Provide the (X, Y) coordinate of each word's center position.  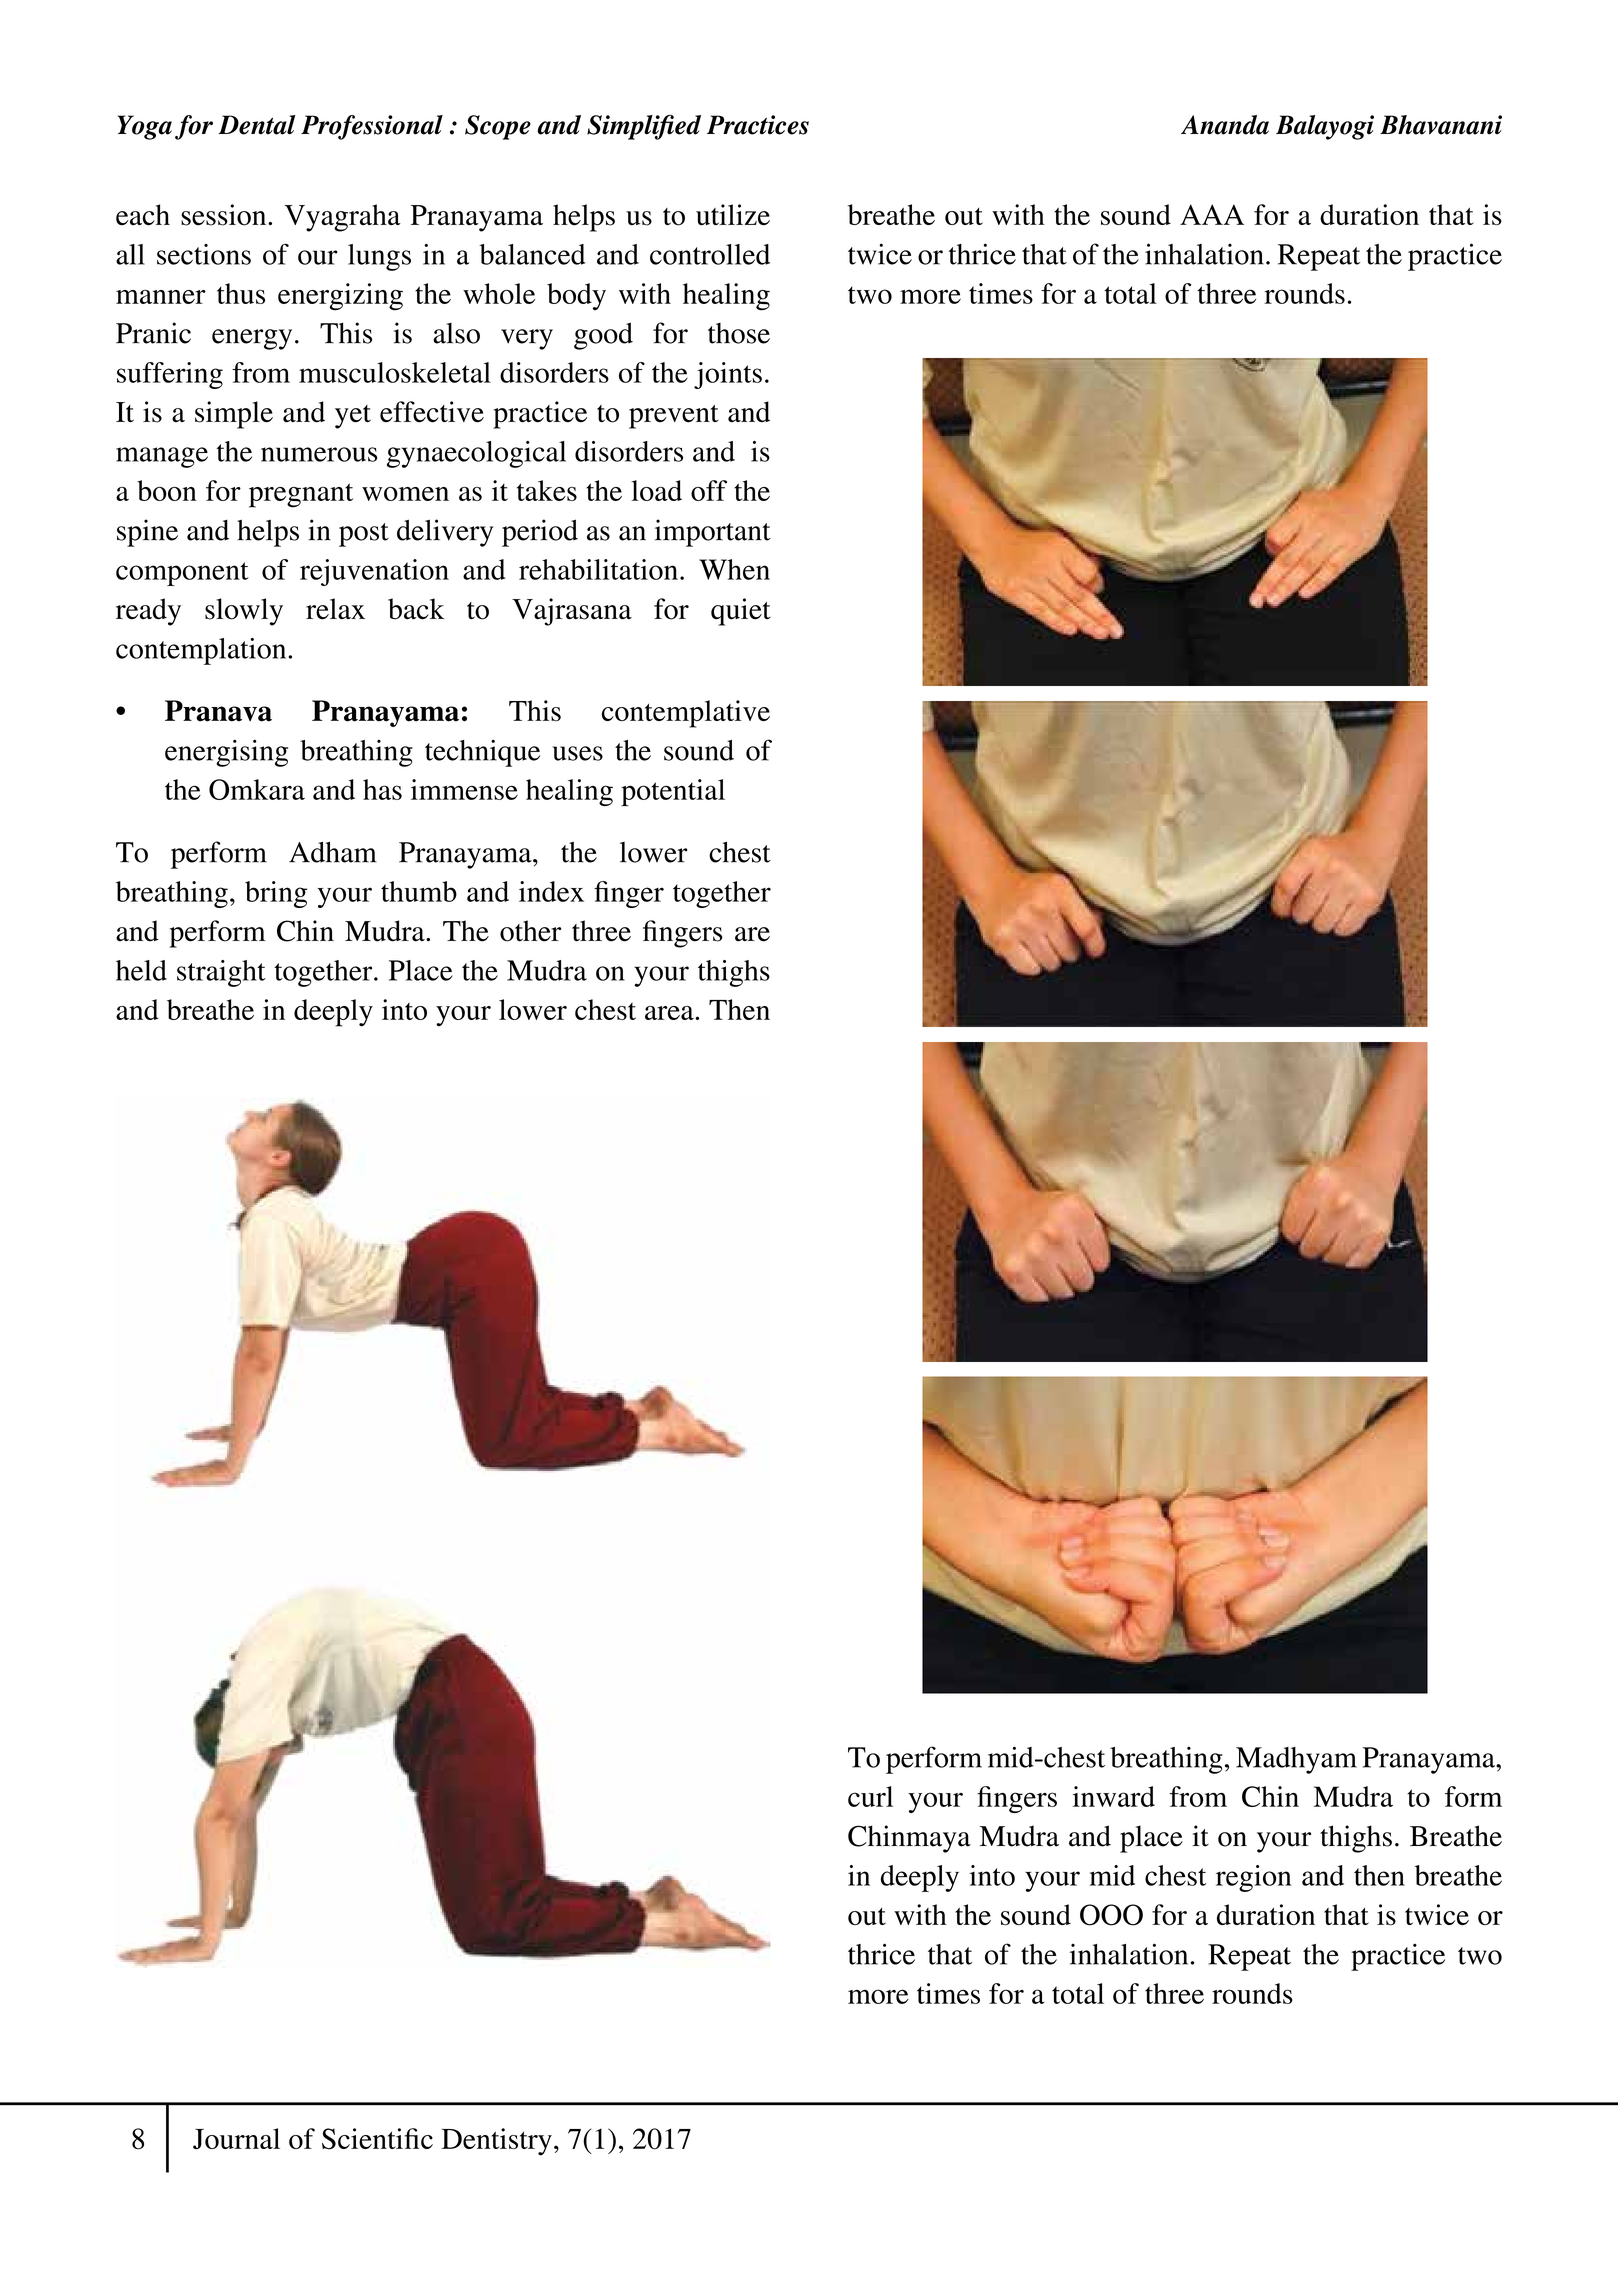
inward (1114, 1796)
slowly (244, 612)
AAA (1212, 214)
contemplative (686, 714)
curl (870, 1796)
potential (673, 793)
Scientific (377, 2139)
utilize (733, 215)
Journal (236, 2139)
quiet (741, 612)
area (670, 1013)
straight (221, 973)
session (225, 215)
